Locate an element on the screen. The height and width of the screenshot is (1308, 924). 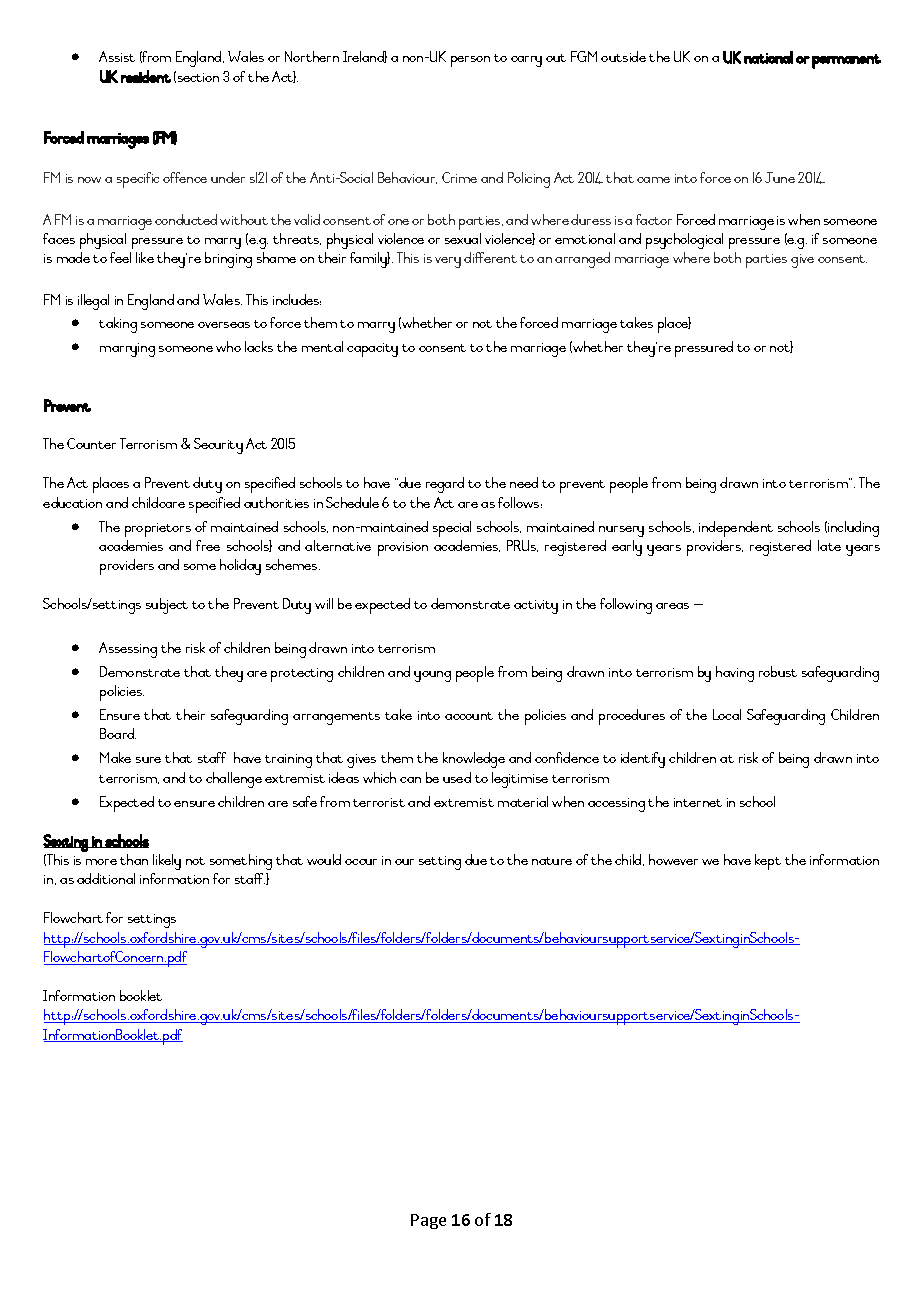
having is located at coordinates (735, 674).
